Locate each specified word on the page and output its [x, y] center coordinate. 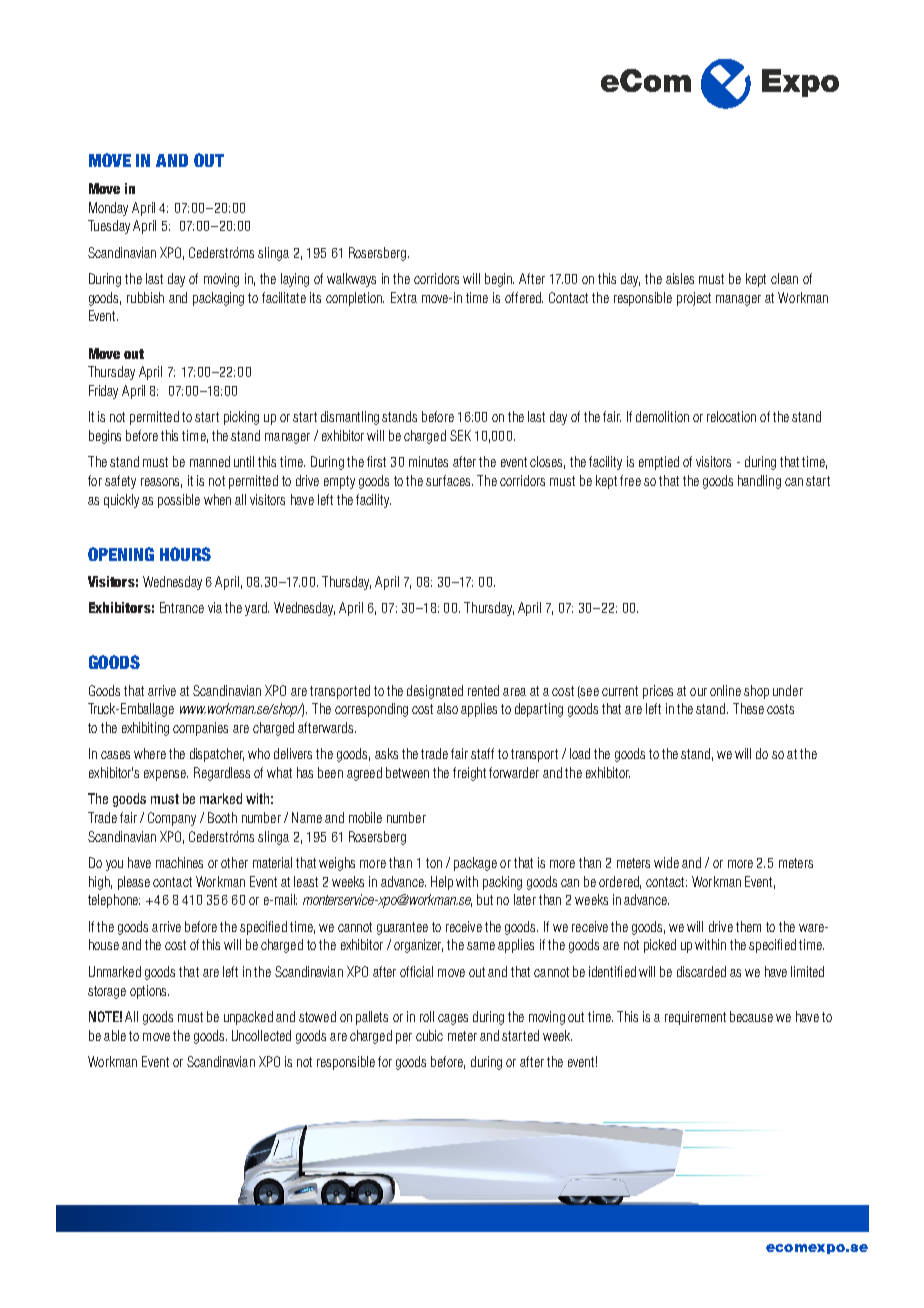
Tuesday [109, 227]
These [748, 708]
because [751, 1016]
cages [453, 1019]
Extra [404, 297]
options [149, 992]
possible [179, 501]
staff [482, 753]
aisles [680, 278]
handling [759, 482]
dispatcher [217, 755]
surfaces [449, 480]
